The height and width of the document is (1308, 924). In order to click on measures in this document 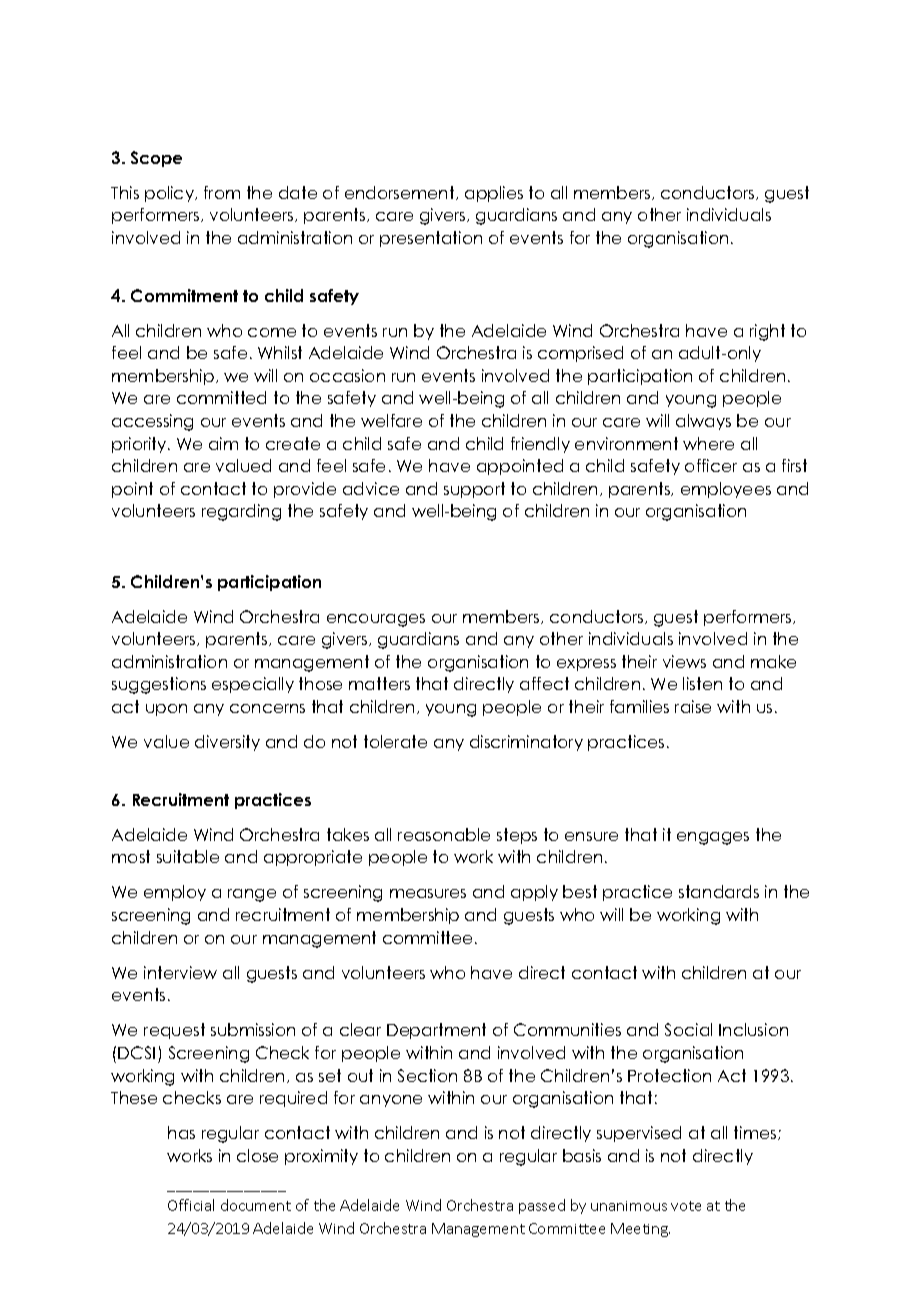, I will do `click(428, 893)`.
